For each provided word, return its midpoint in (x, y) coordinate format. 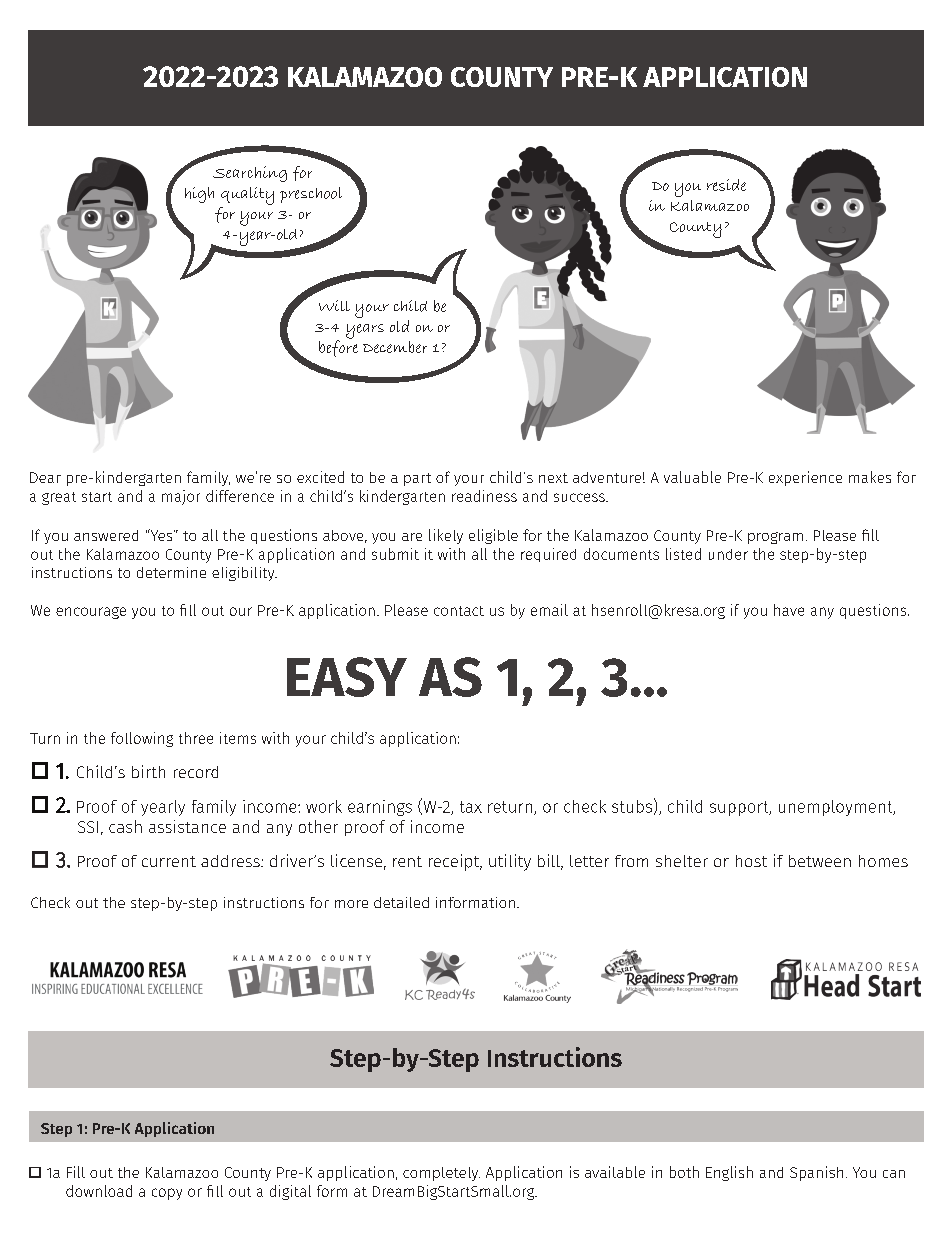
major (181, 497)
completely (441, 1174)
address (231, 861)
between (820, 861)
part (417, 479)
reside (726, 185)
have (789, 610)
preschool (311, 195)
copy (167, 1194)
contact (459, 611)
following (142, 739)
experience (805, 478)
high (199, 195)
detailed (401, 902)
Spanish (816, 1173)
